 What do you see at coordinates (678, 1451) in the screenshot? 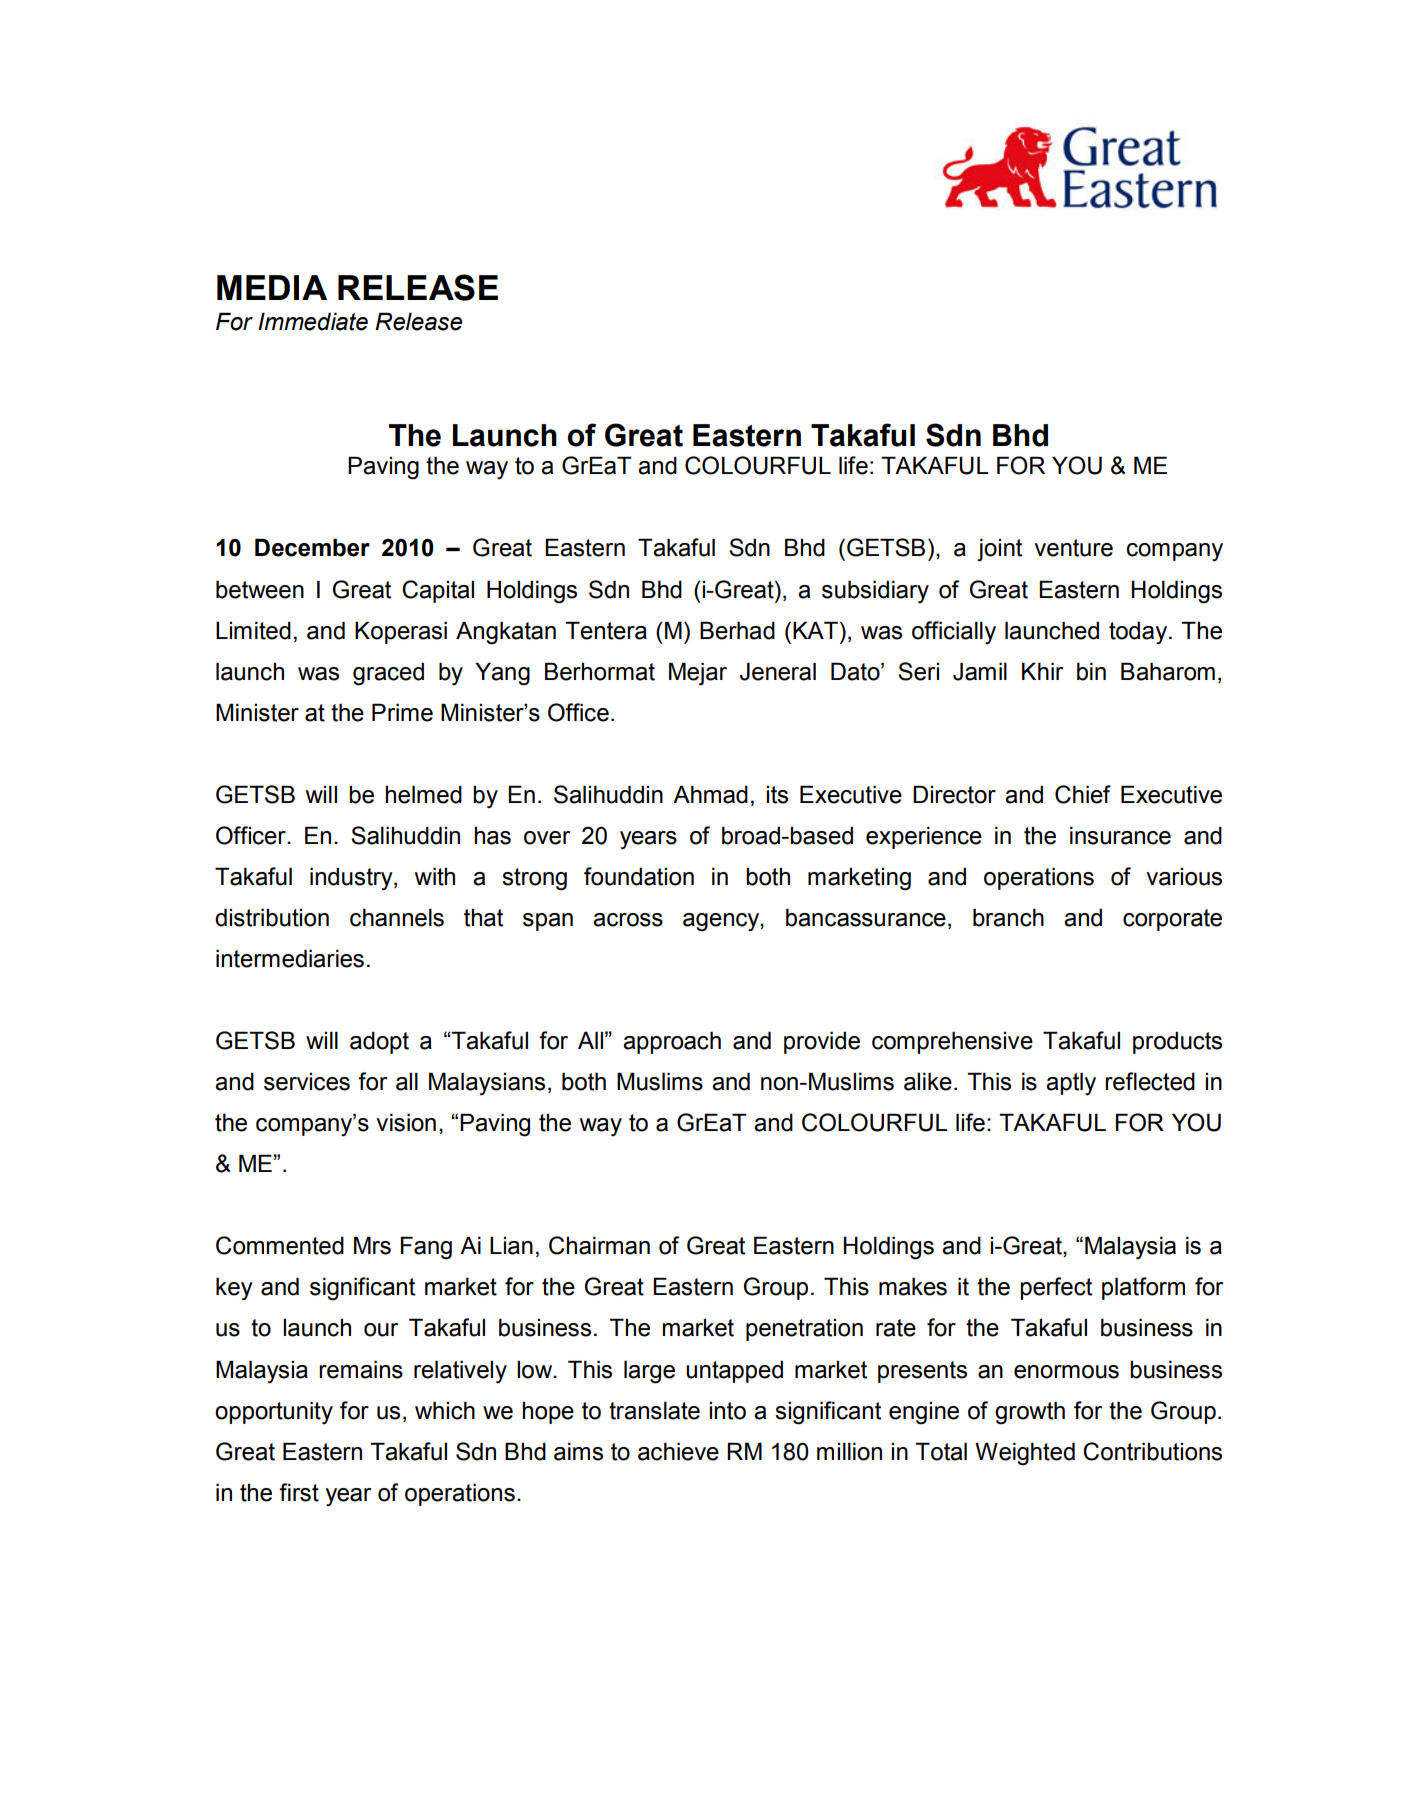
I see `achieve` at bounding box center [678, 1451].
